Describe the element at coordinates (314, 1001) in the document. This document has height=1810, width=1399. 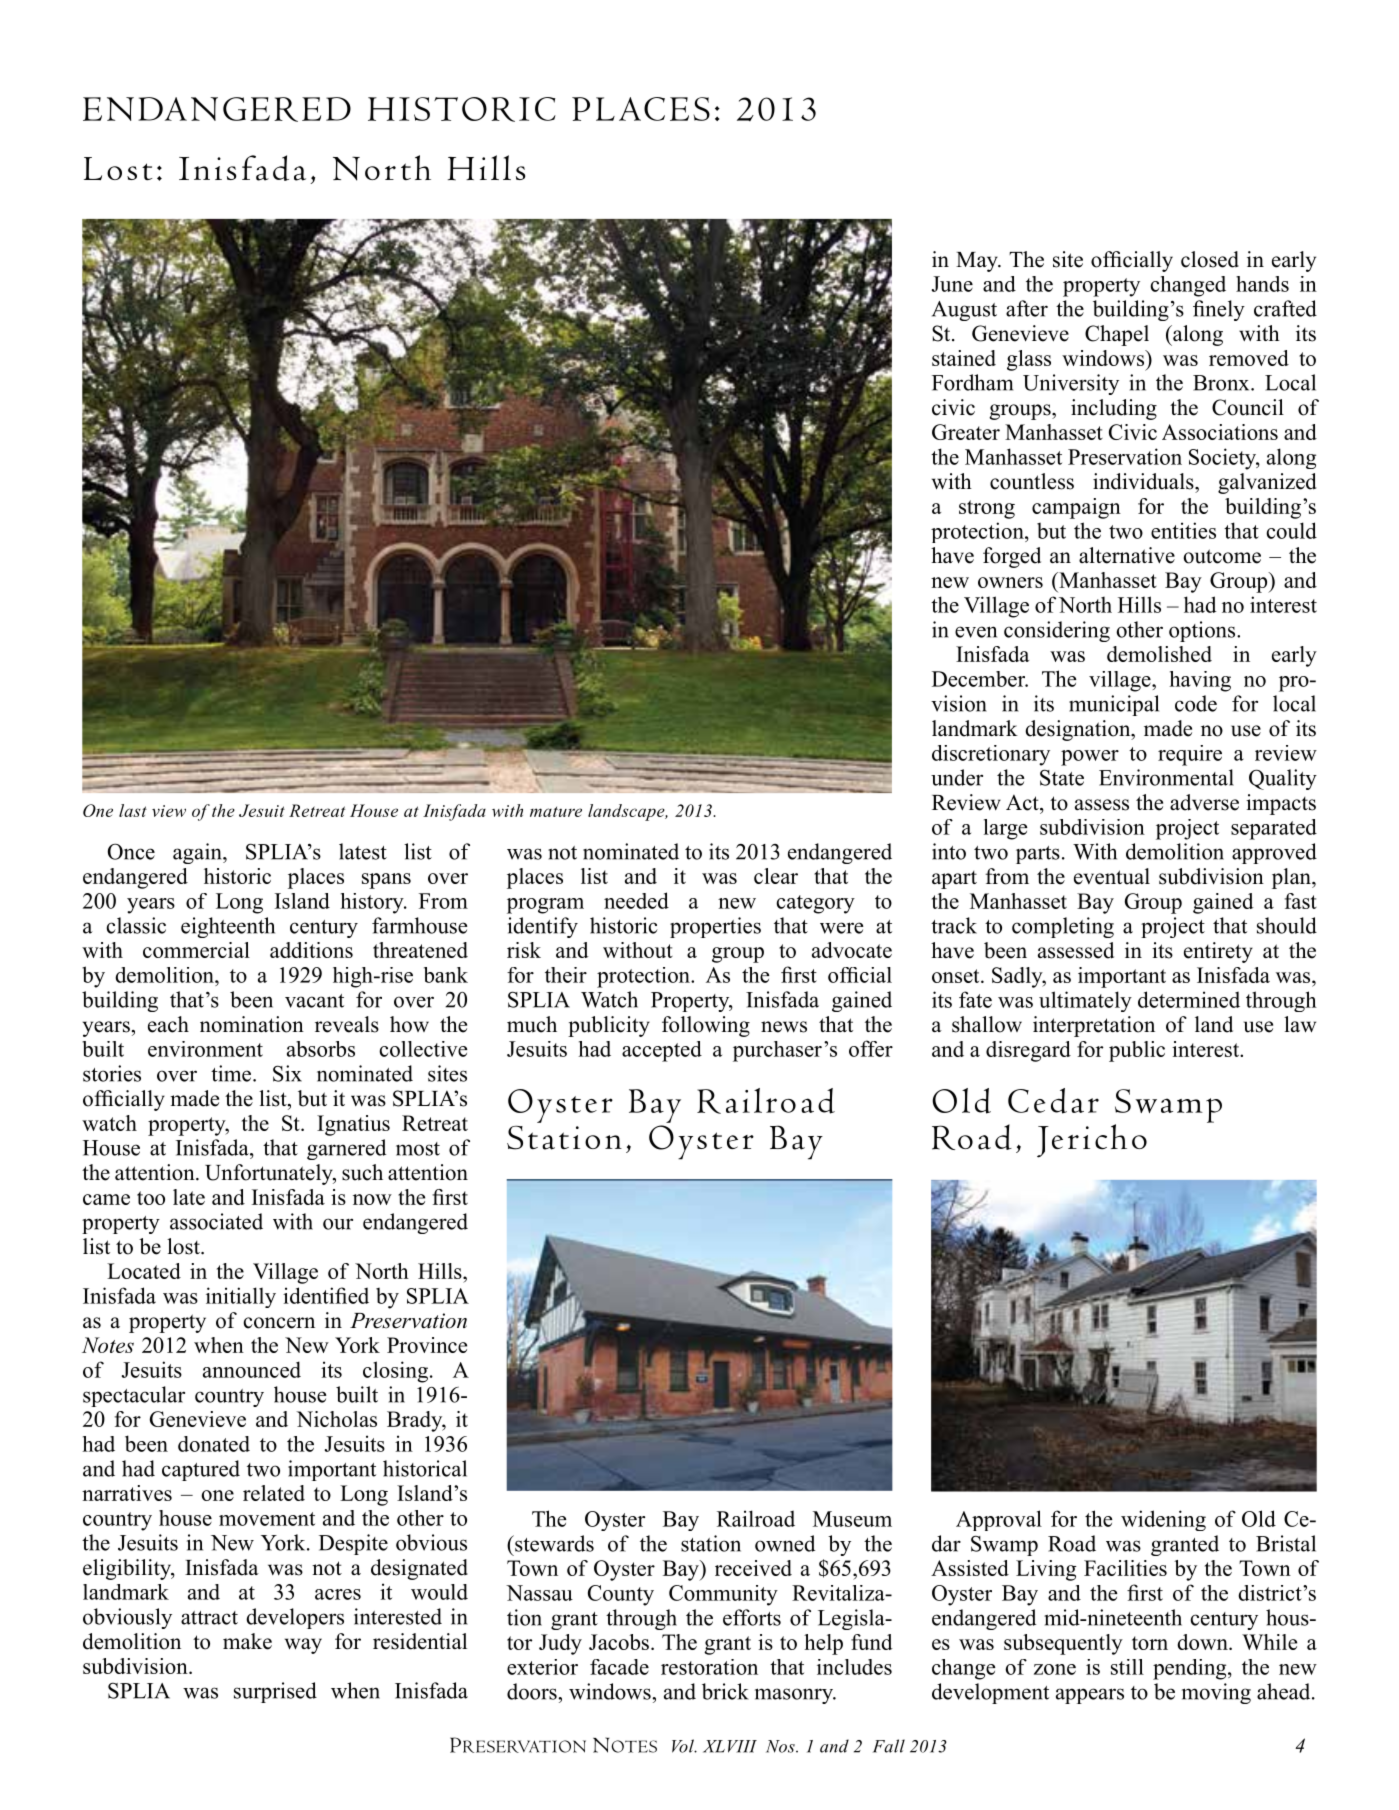
I see `vacant` at that location.
